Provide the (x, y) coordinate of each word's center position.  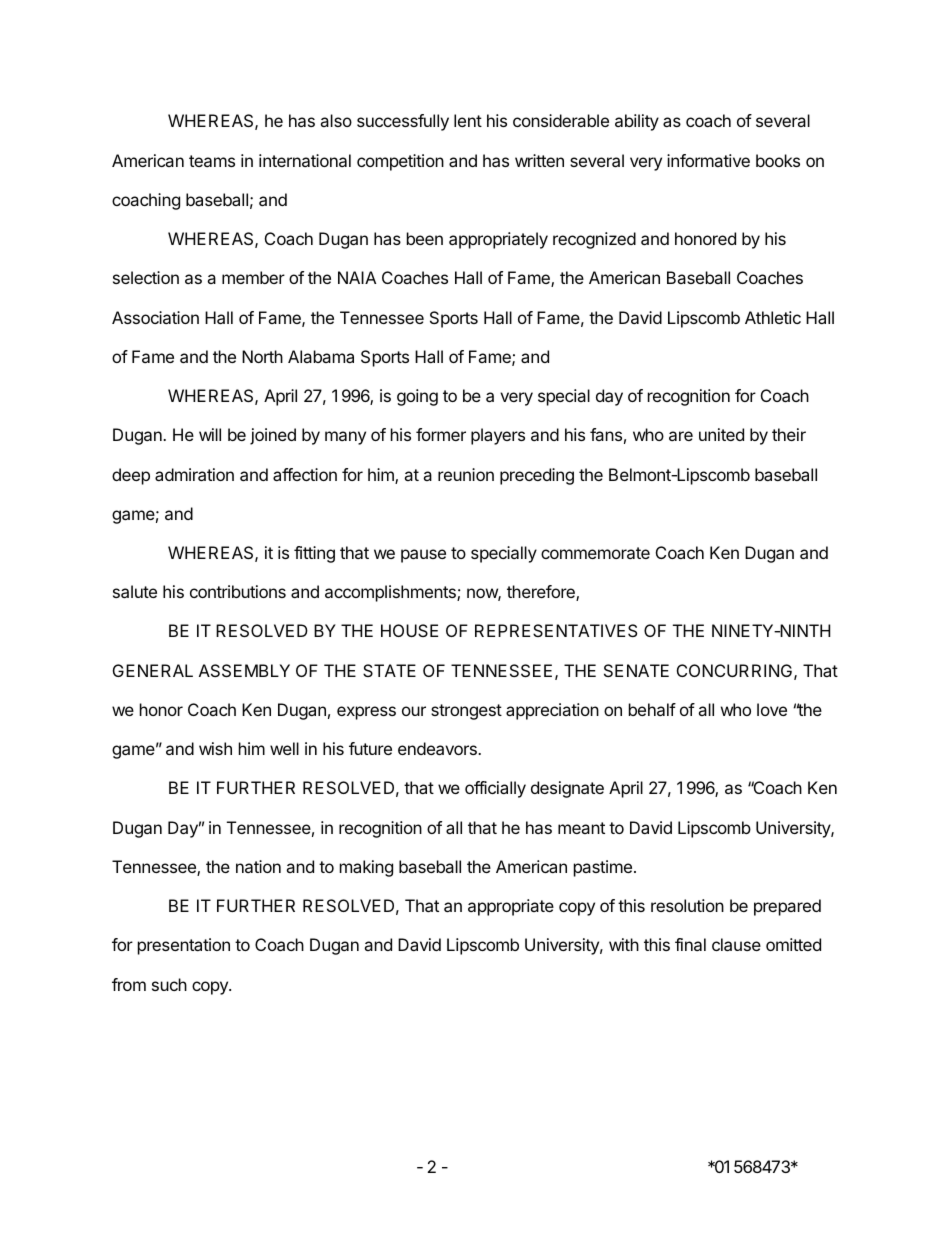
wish (215, 748)
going (417, 397)
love (772, 709)
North (262, 356)
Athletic (773, 317)
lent (468, 120)
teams (212, 161)
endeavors (438, 748)
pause (423, 556)
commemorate (595, 553)
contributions (238, 591)
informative (708, 160)
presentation (184, 946)
